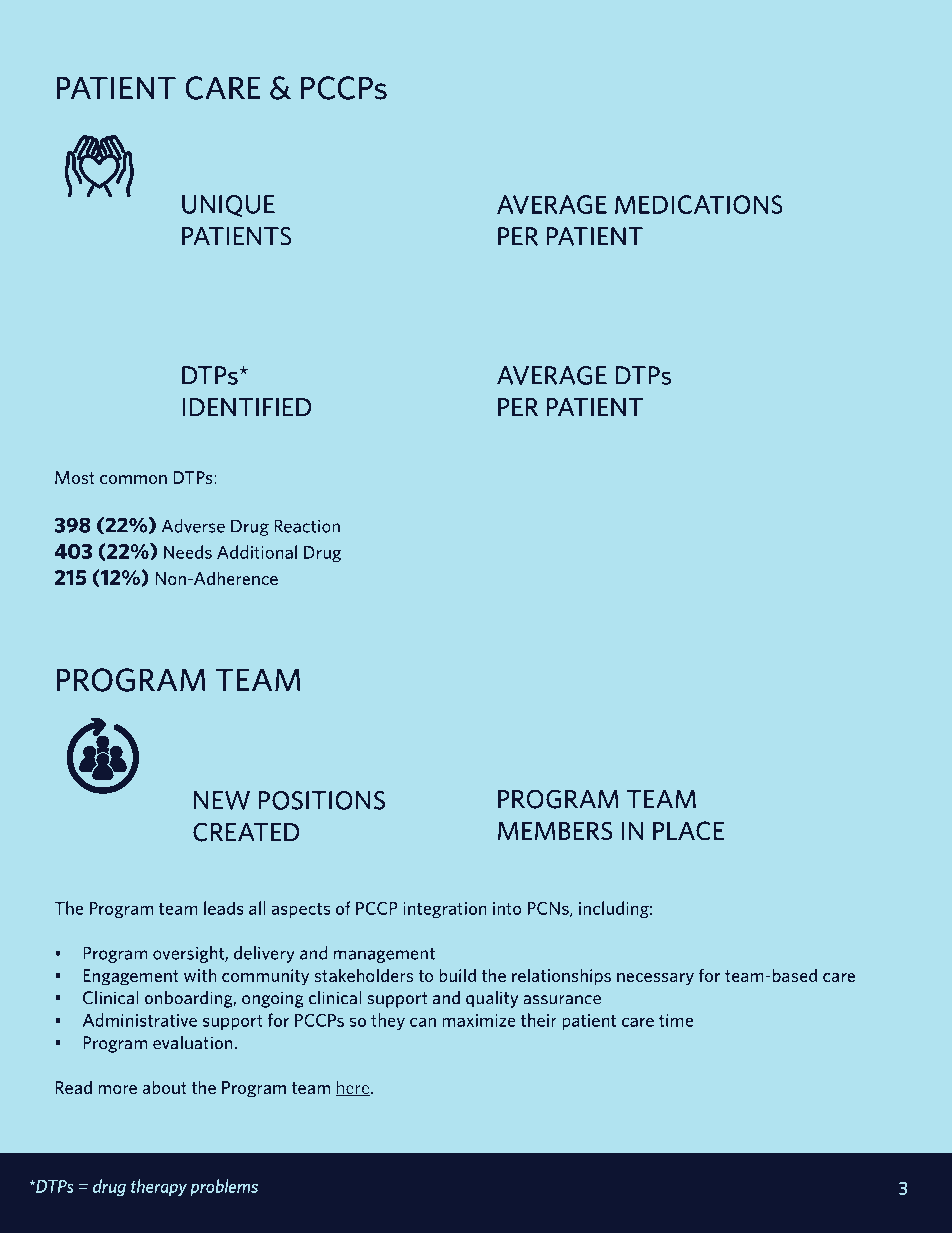  I want to click on POSITIONS, so click(322, 800).
